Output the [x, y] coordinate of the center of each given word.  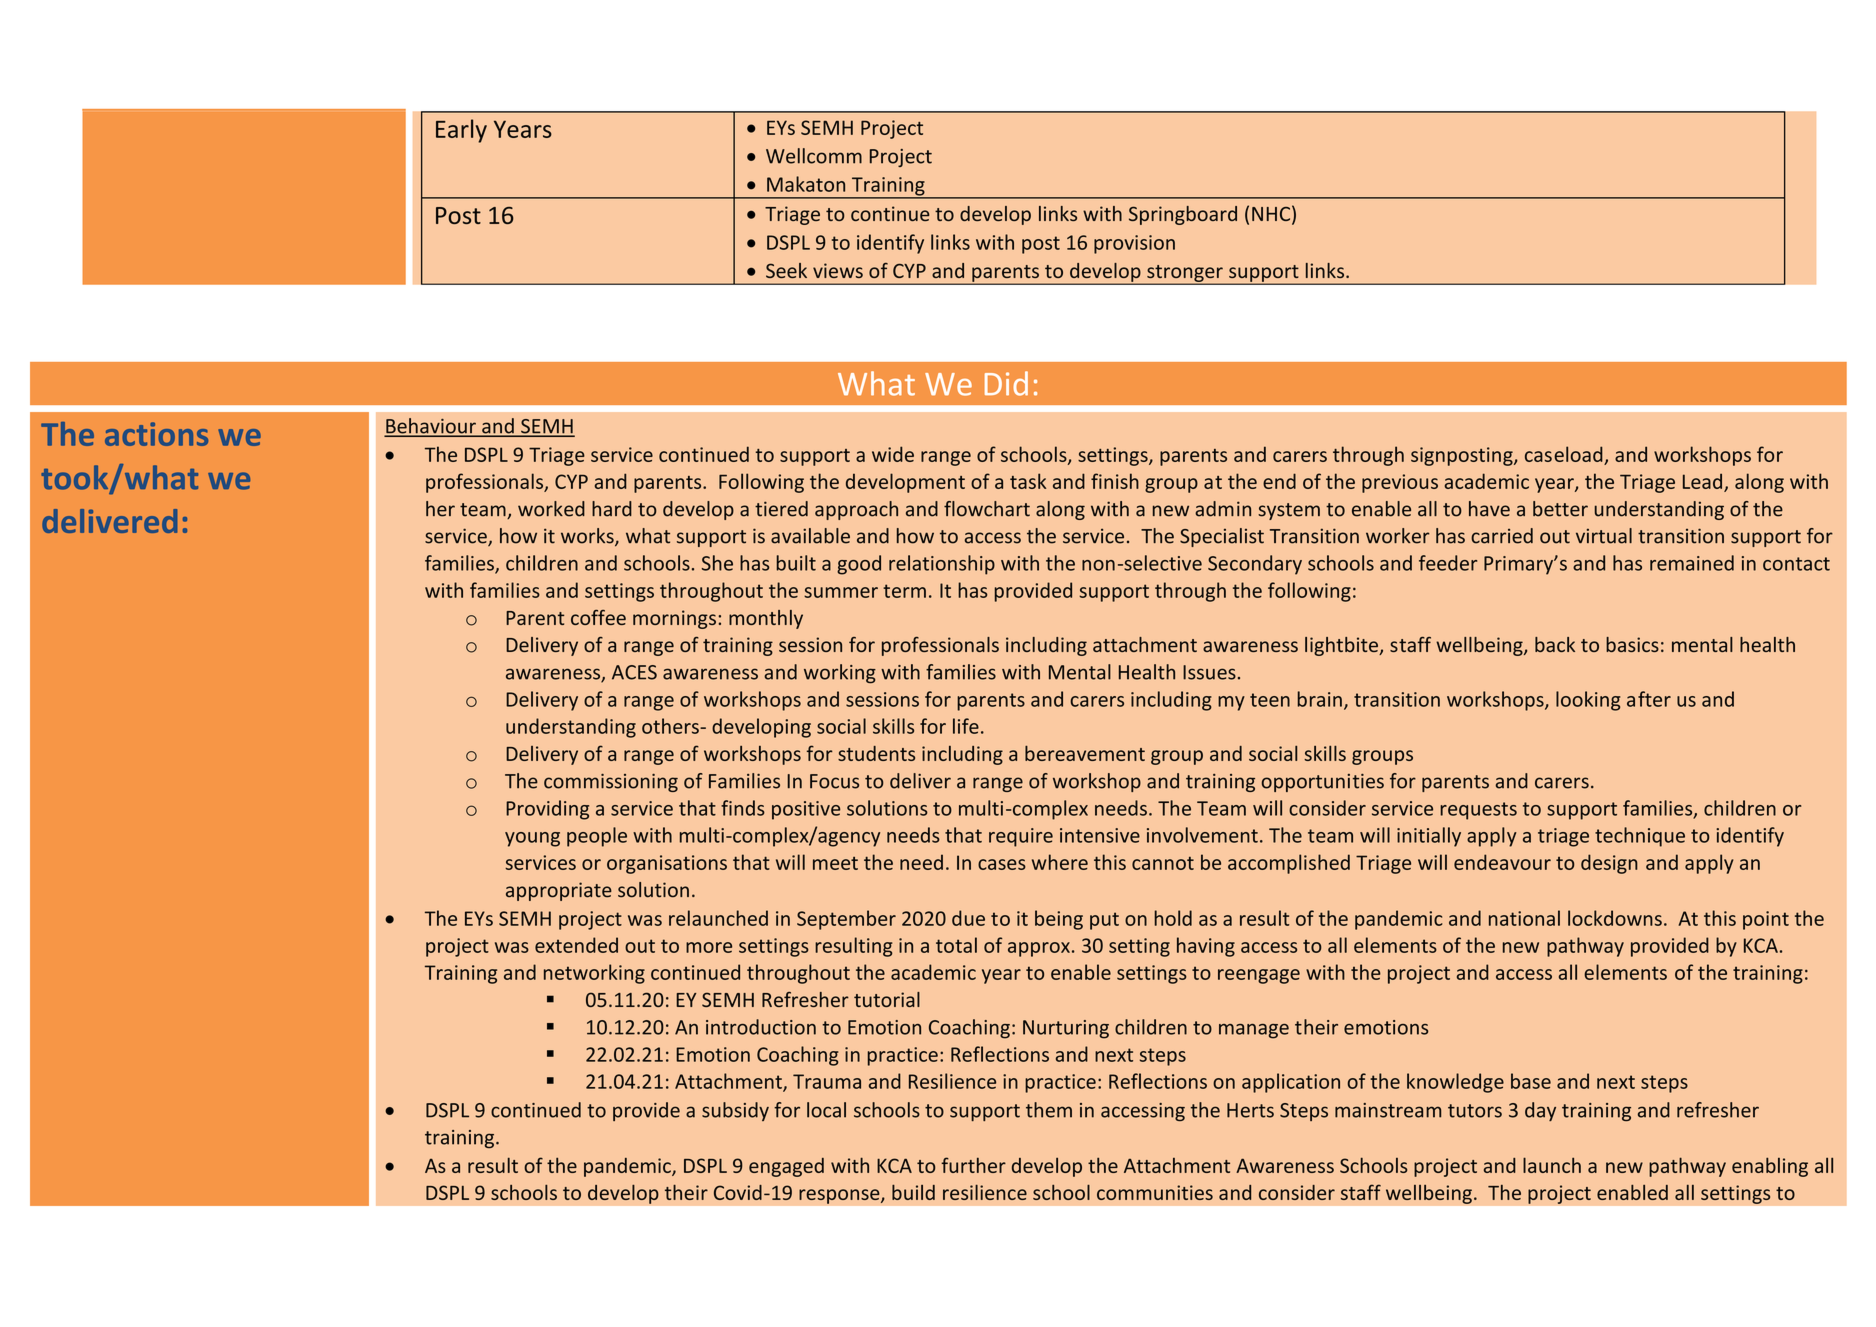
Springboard [1183, 215]
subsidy [735, 1111]
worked [551, 509]
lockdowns [1615, 918]
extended [576, 945]
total [956, 945]
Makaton [806, 184]
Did [1006, 383]
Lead [1702, 481]
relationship [942, 565]
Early [461, 131]
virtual [1604, 536]
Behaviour [431, 427]
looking [1588, 701]
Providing [547, 810]
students [876, 753]
